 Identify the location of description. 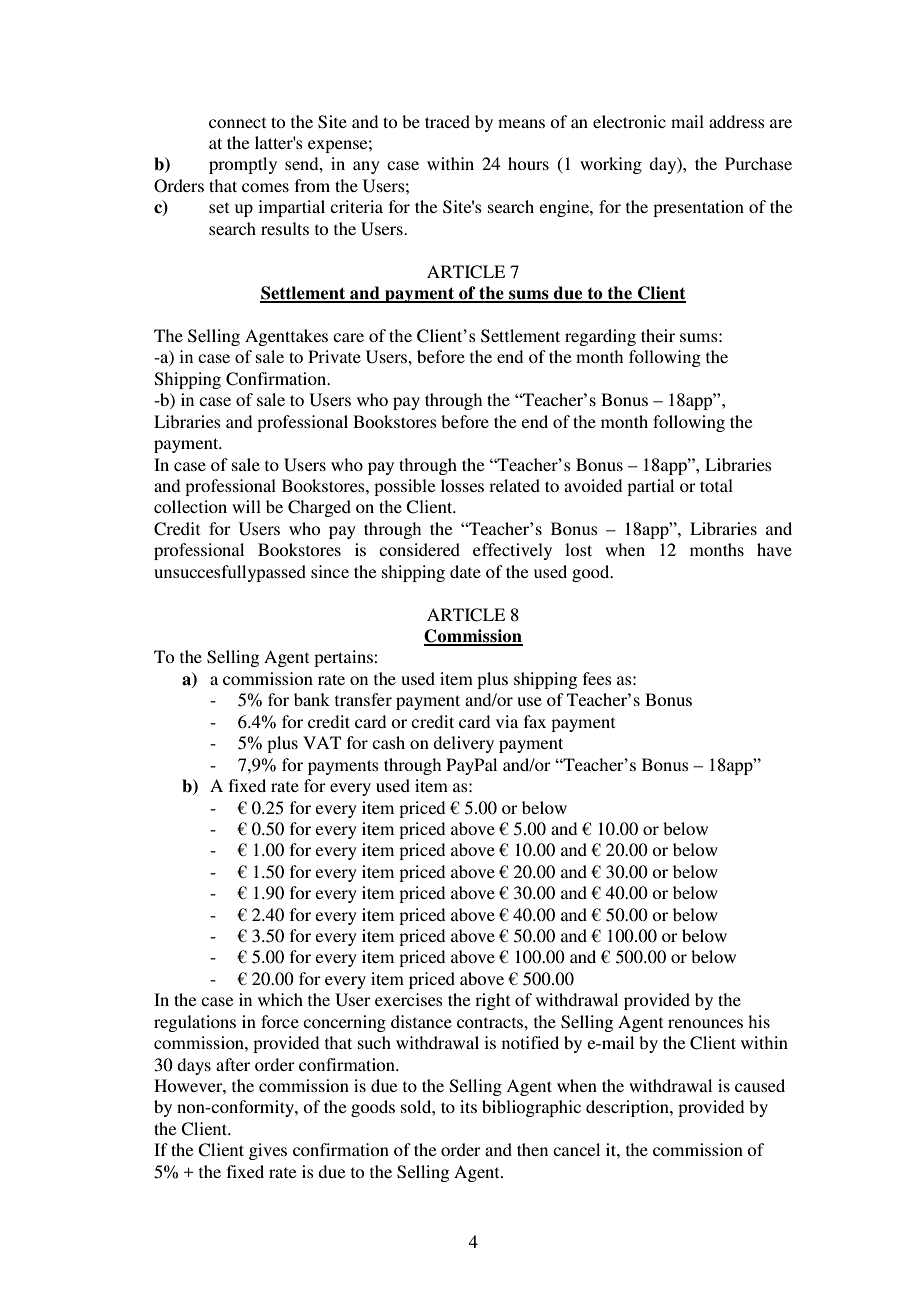
(628, 1108).
